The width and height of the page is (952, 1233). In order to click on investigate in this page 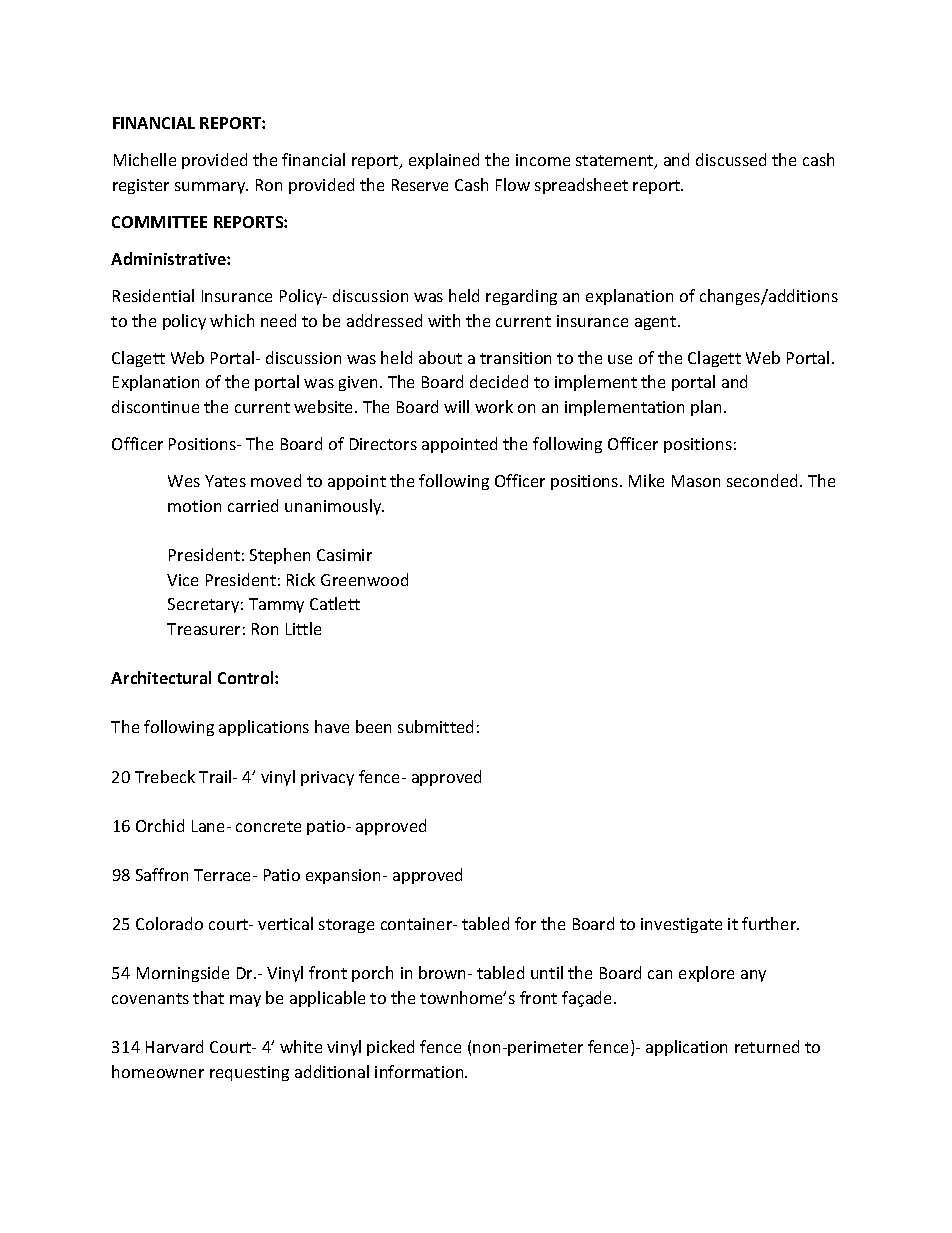, I will do `click(681, 925)`.
